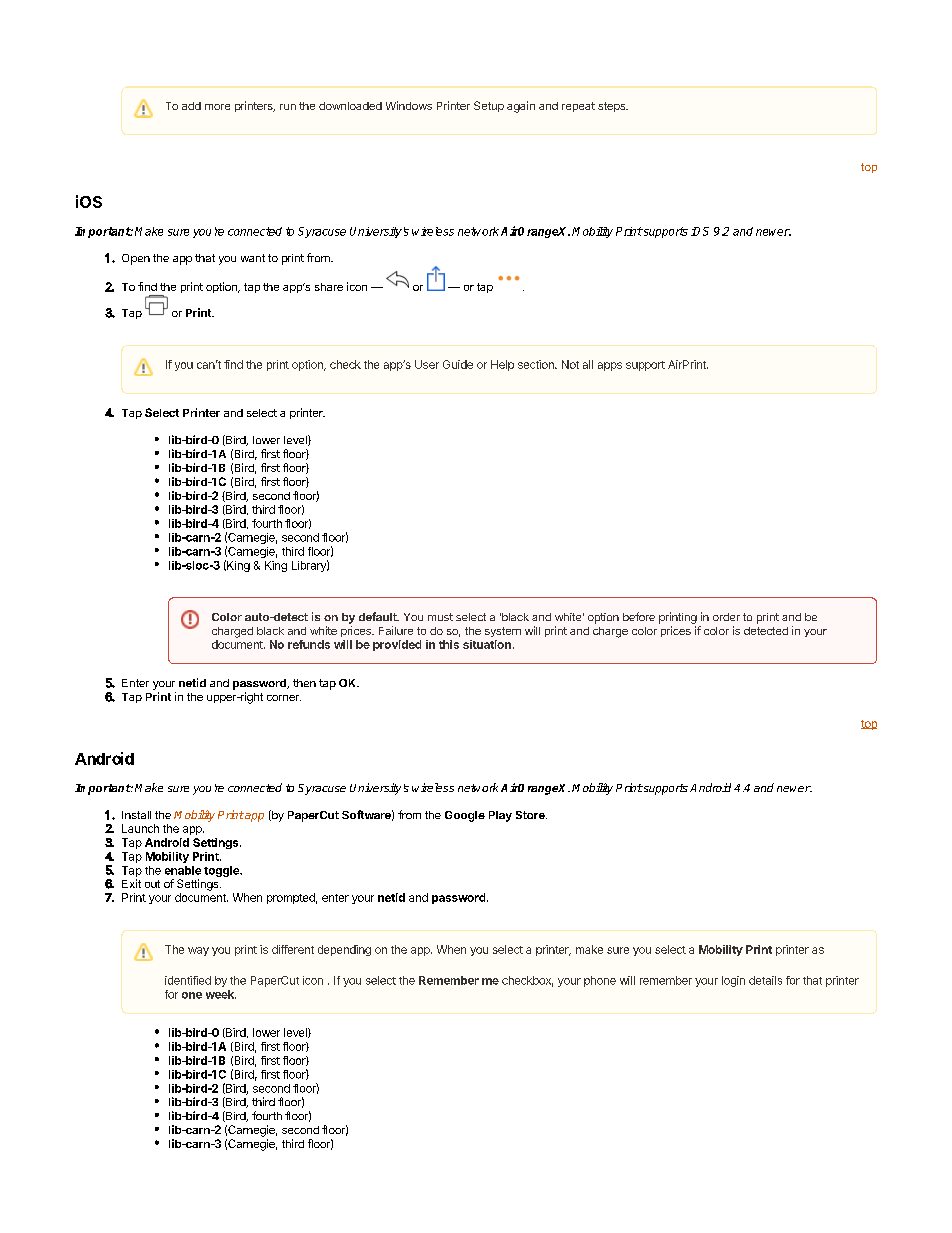 Image resolution: width=952 pixels, height=1233 pixels. I want to click on more, so click(217, 107).
